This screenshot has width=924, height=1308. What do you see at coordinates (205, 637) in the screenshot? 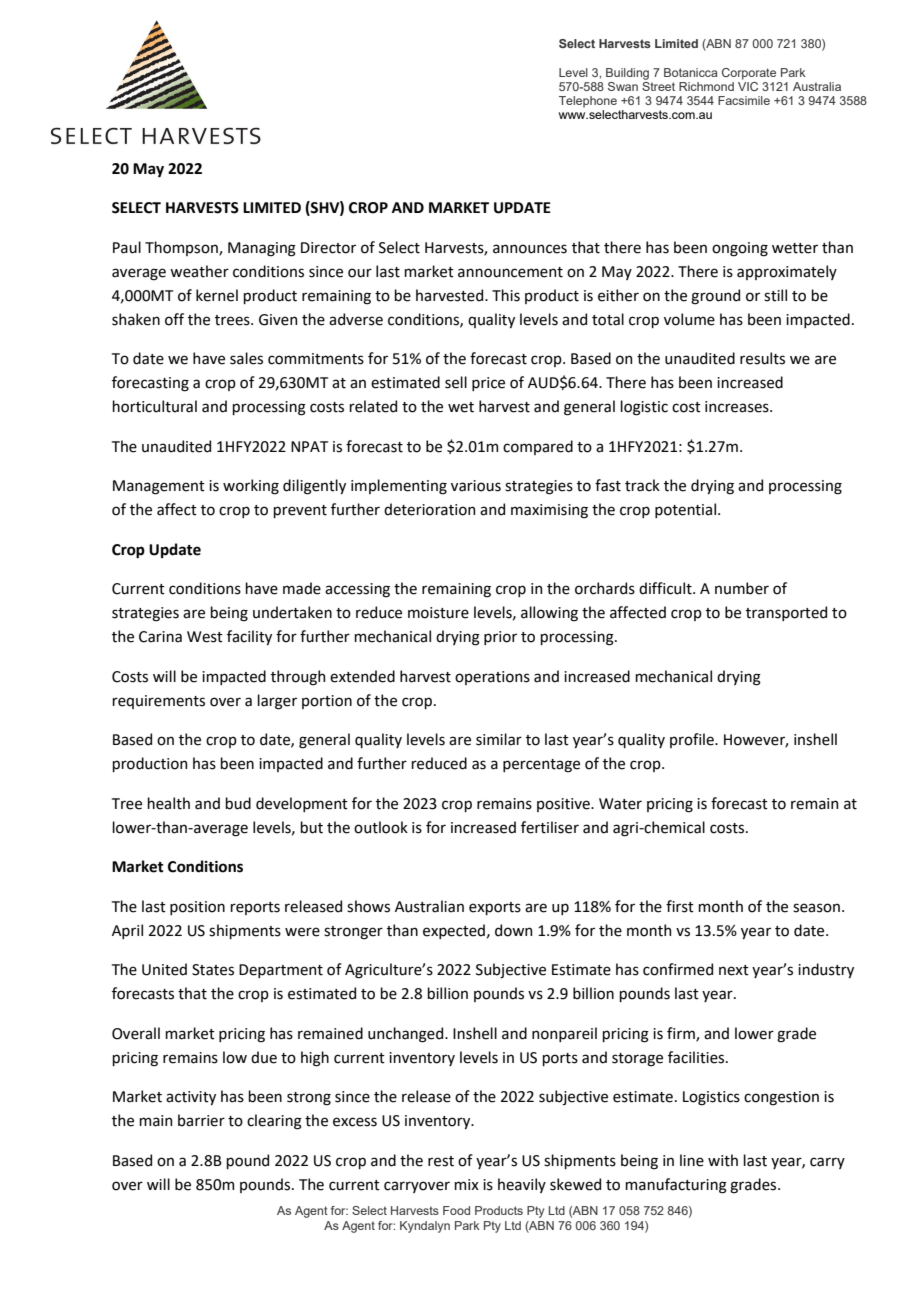
I see `West` at bounding box center [205, 637].
